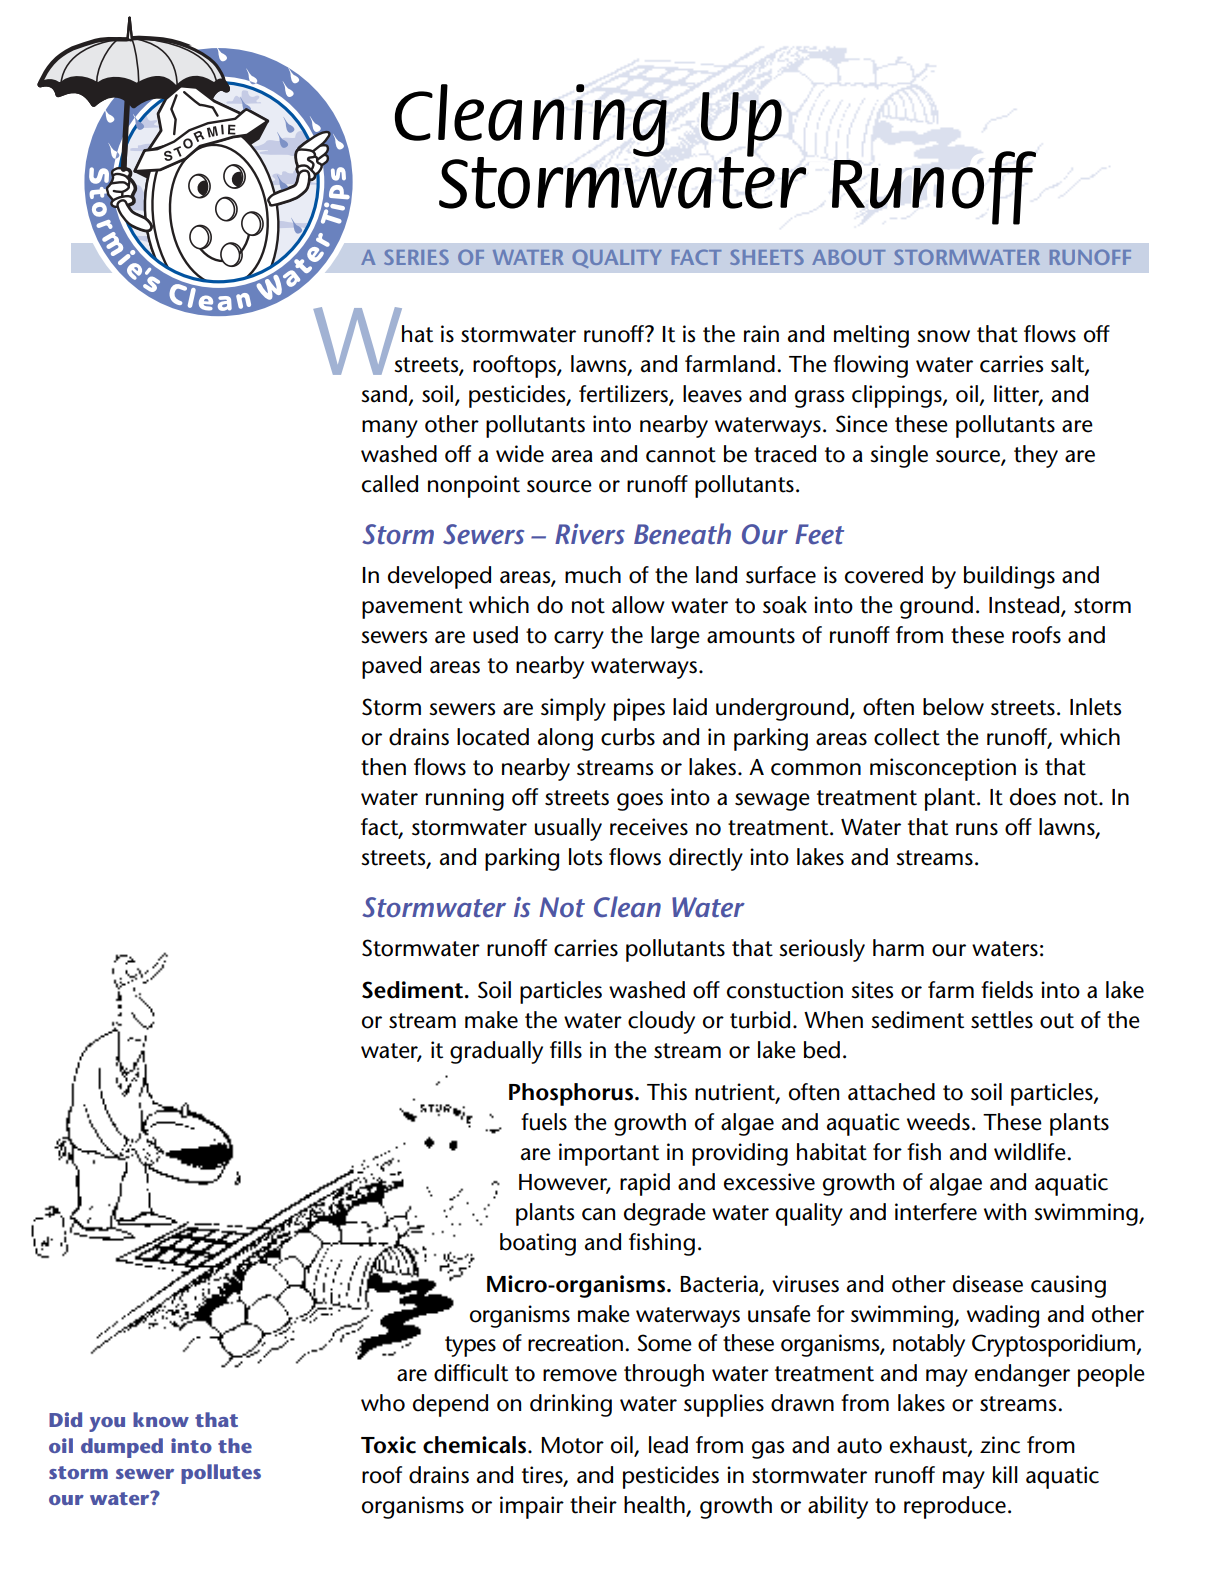  What do you see at coordinates (953, 707) in the screenshot?
I see `below` at bounding box center [953, 707].
